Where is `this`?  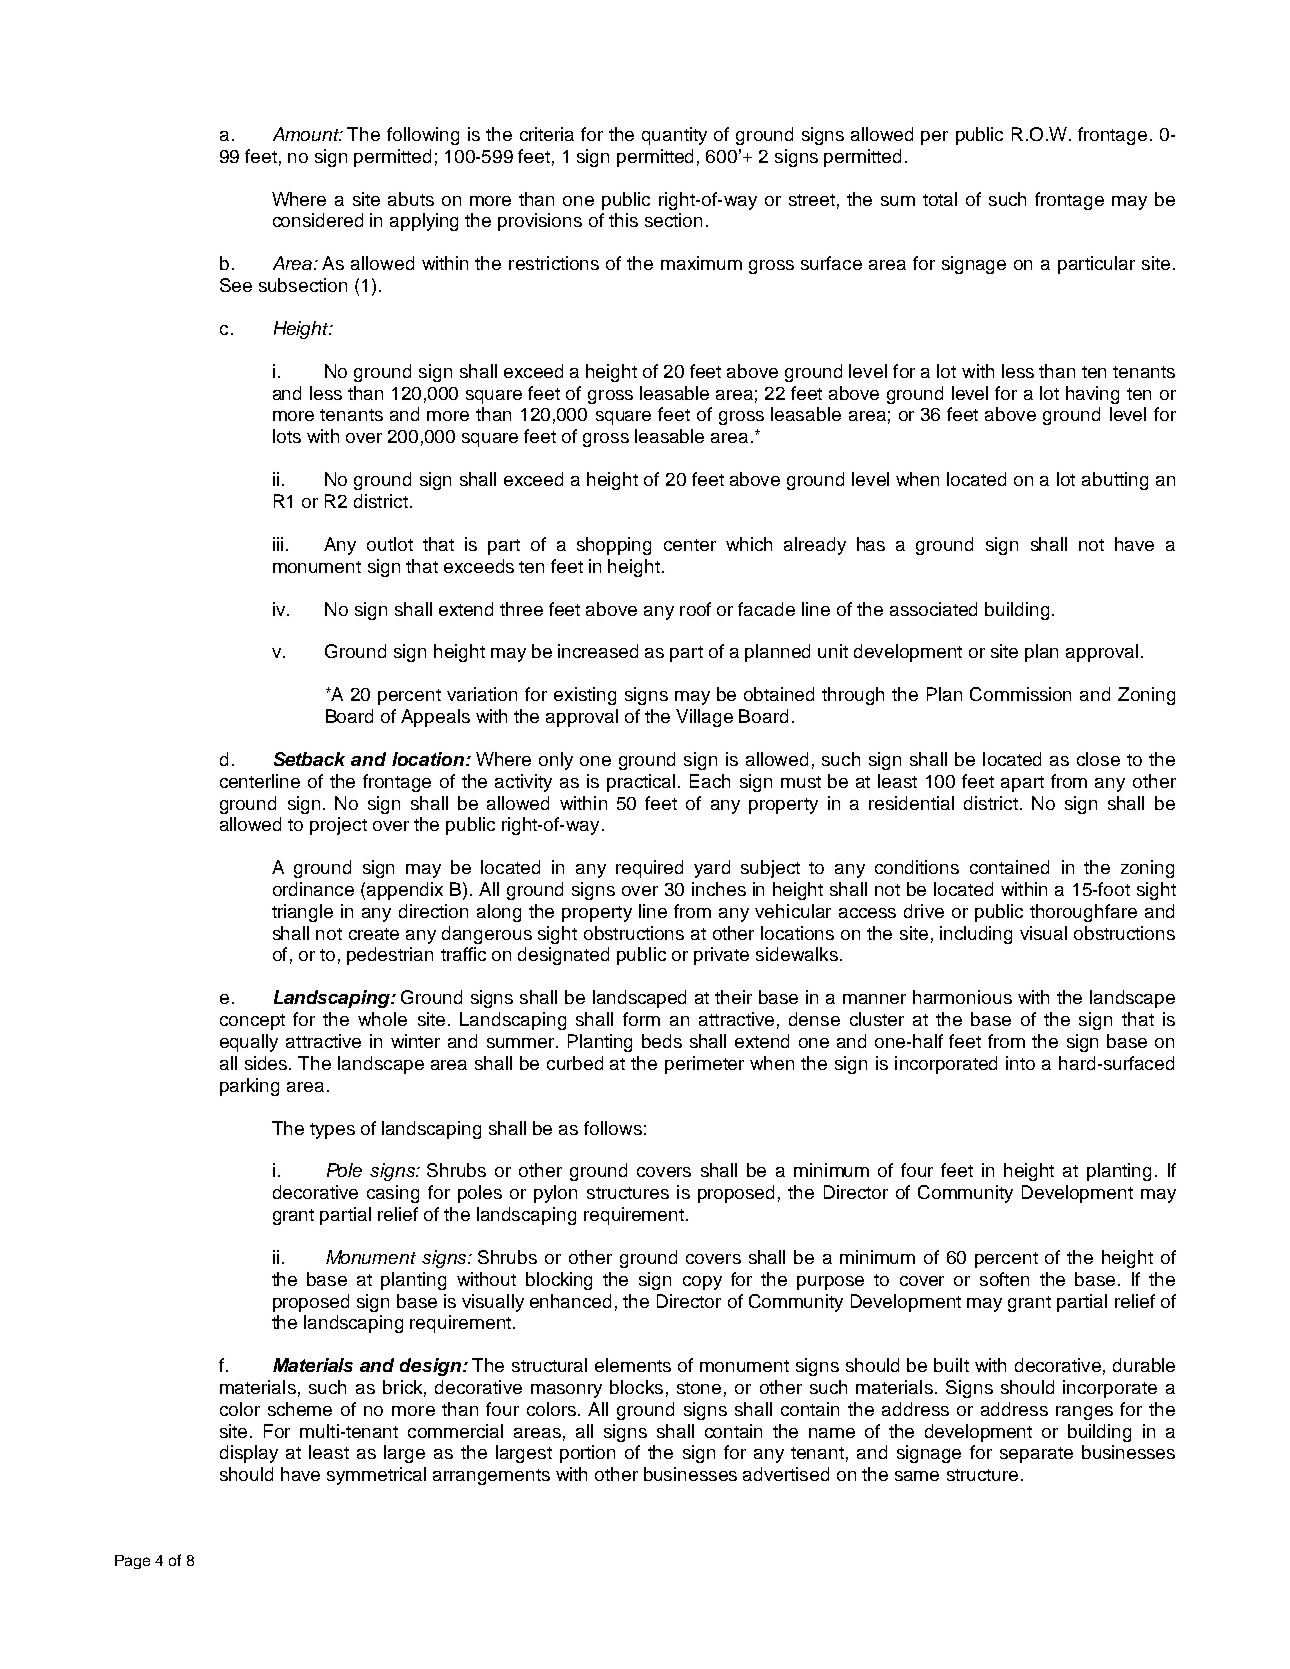
this is located at coordinates (623, 220).
